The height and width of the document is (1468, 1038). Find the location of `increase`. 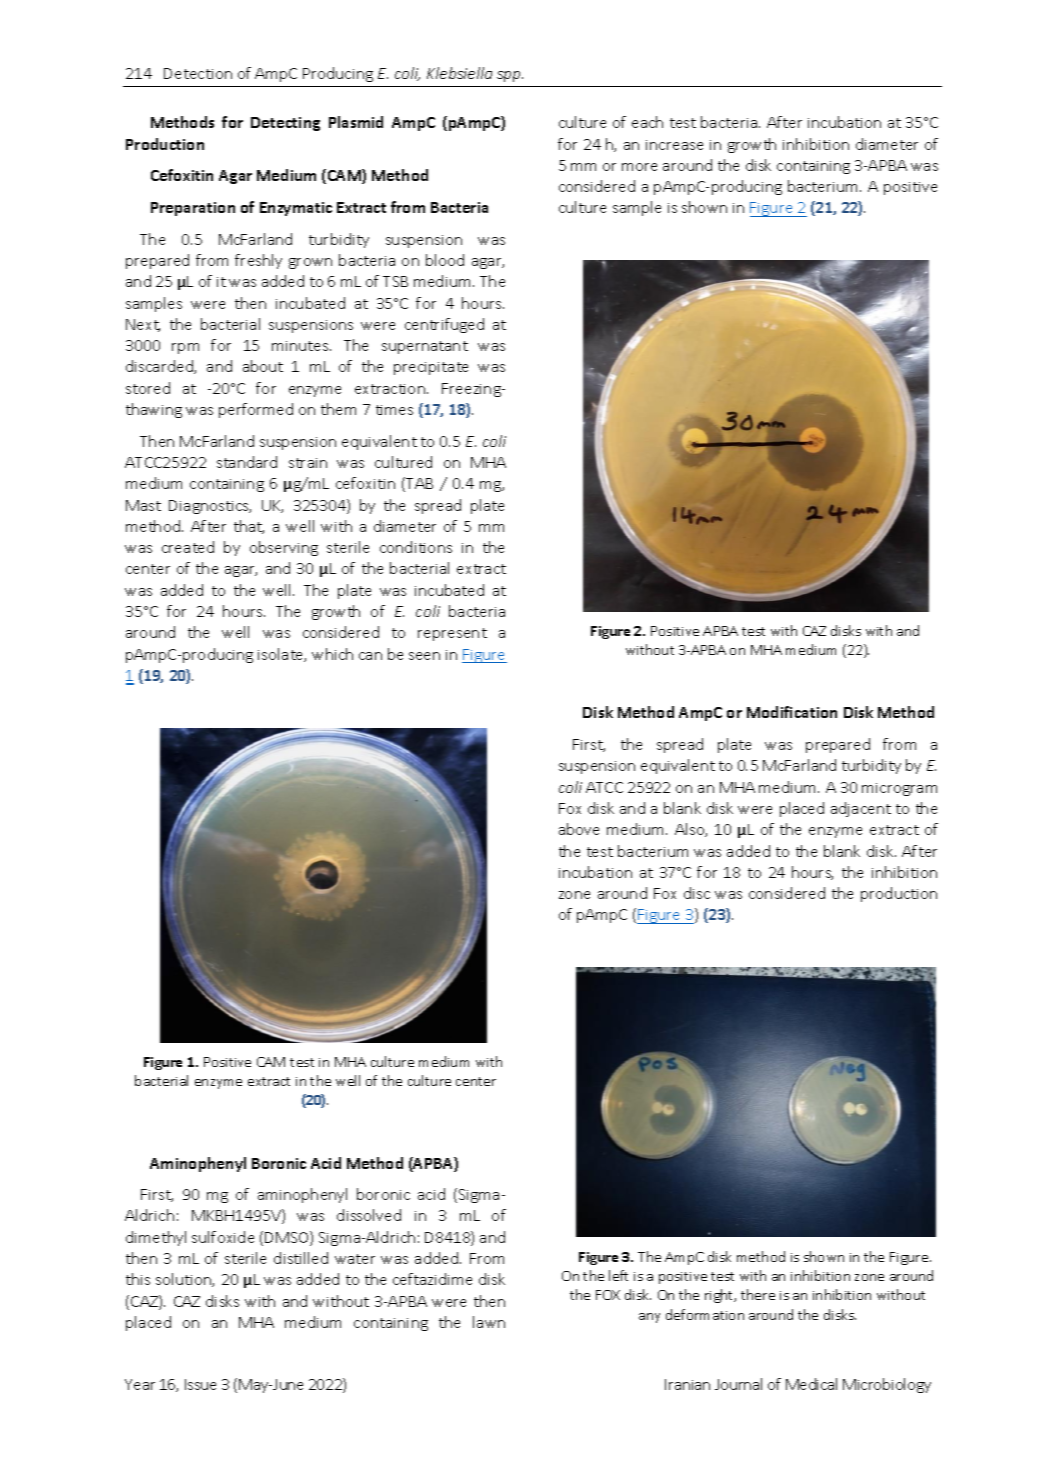

increase is located at coordinates (674, 145).
